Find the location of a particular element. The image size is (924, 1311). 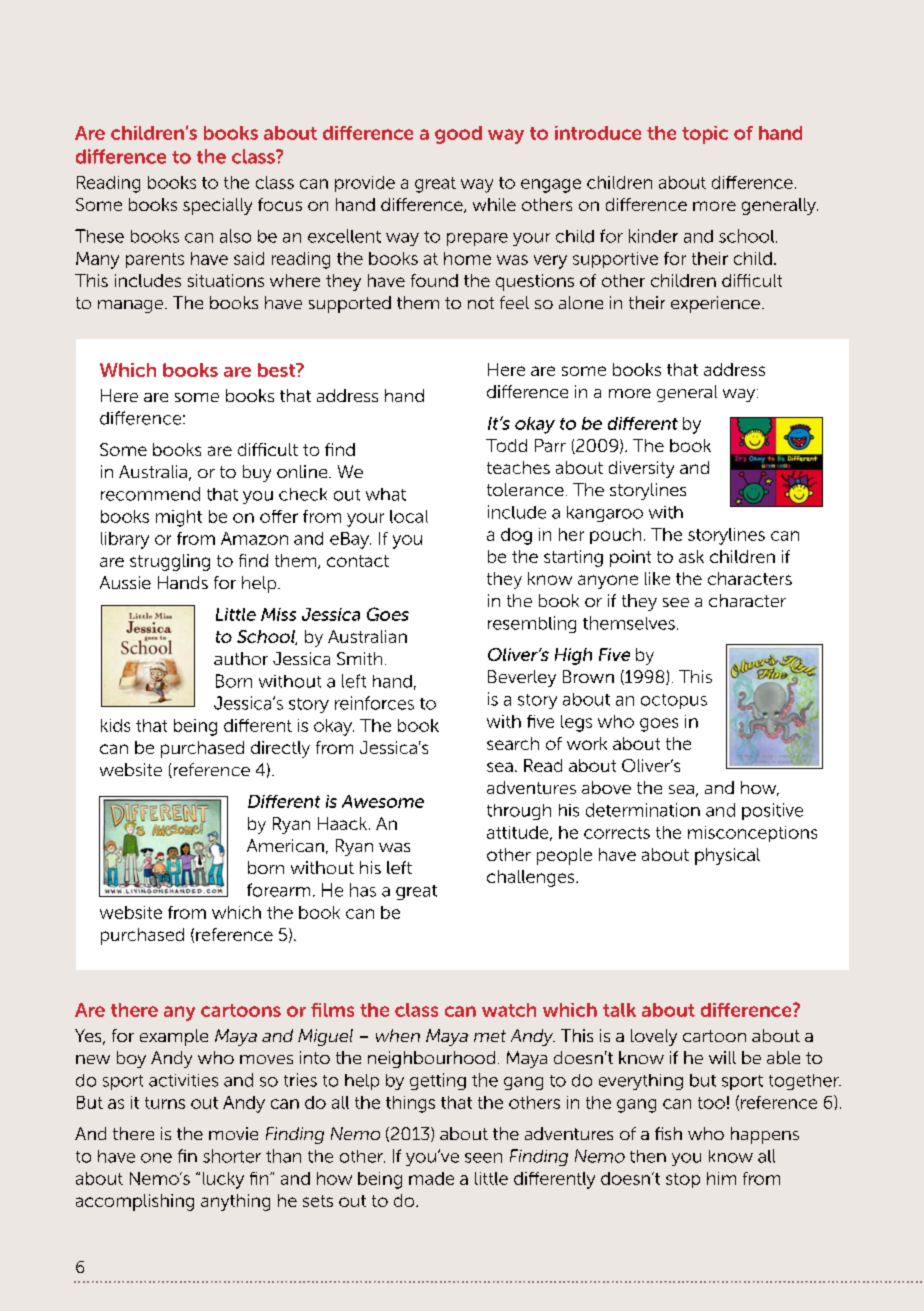

reinforces is located at coordinates (374, 703).
